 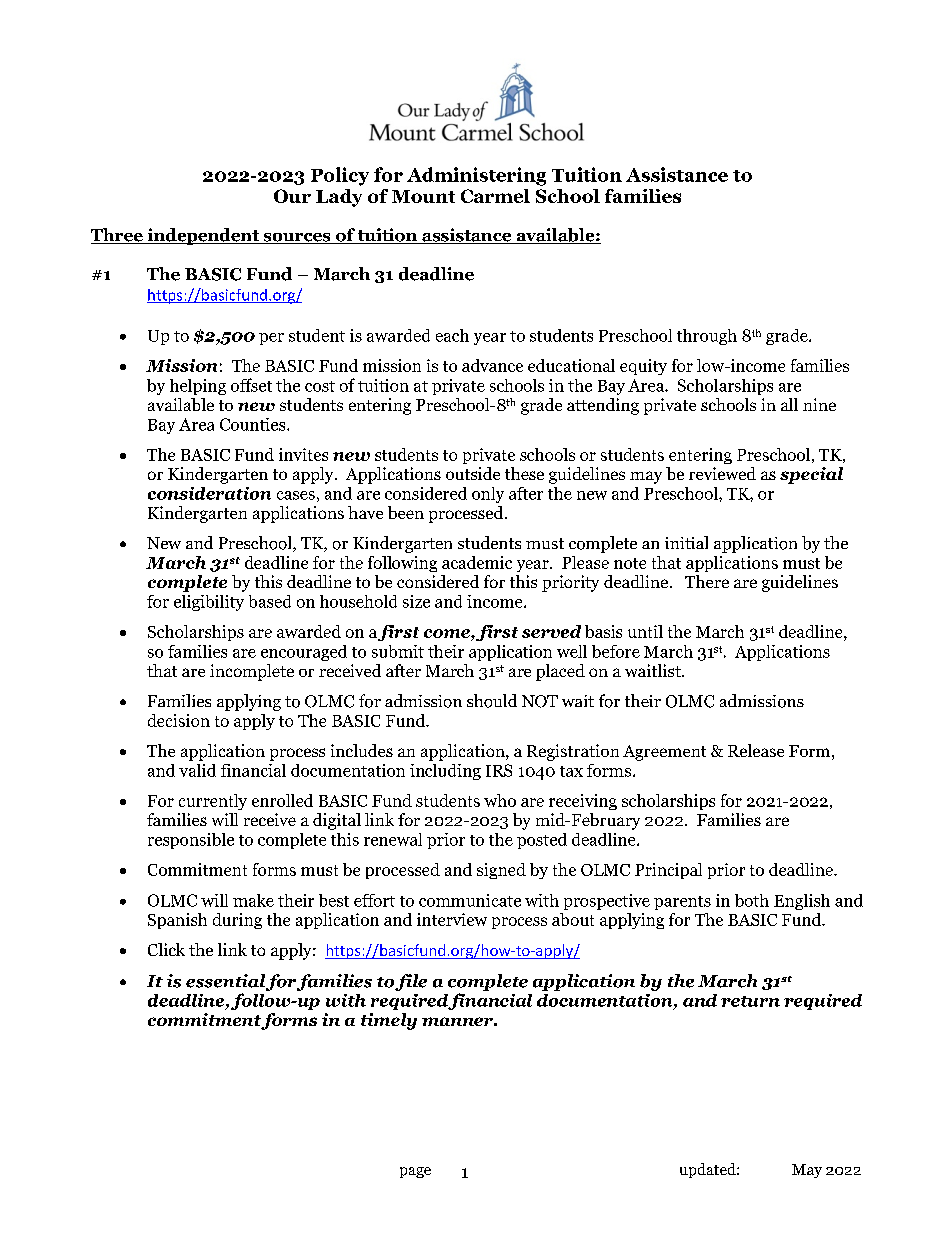 I want to click on independent, so click(x=203, y=236).
